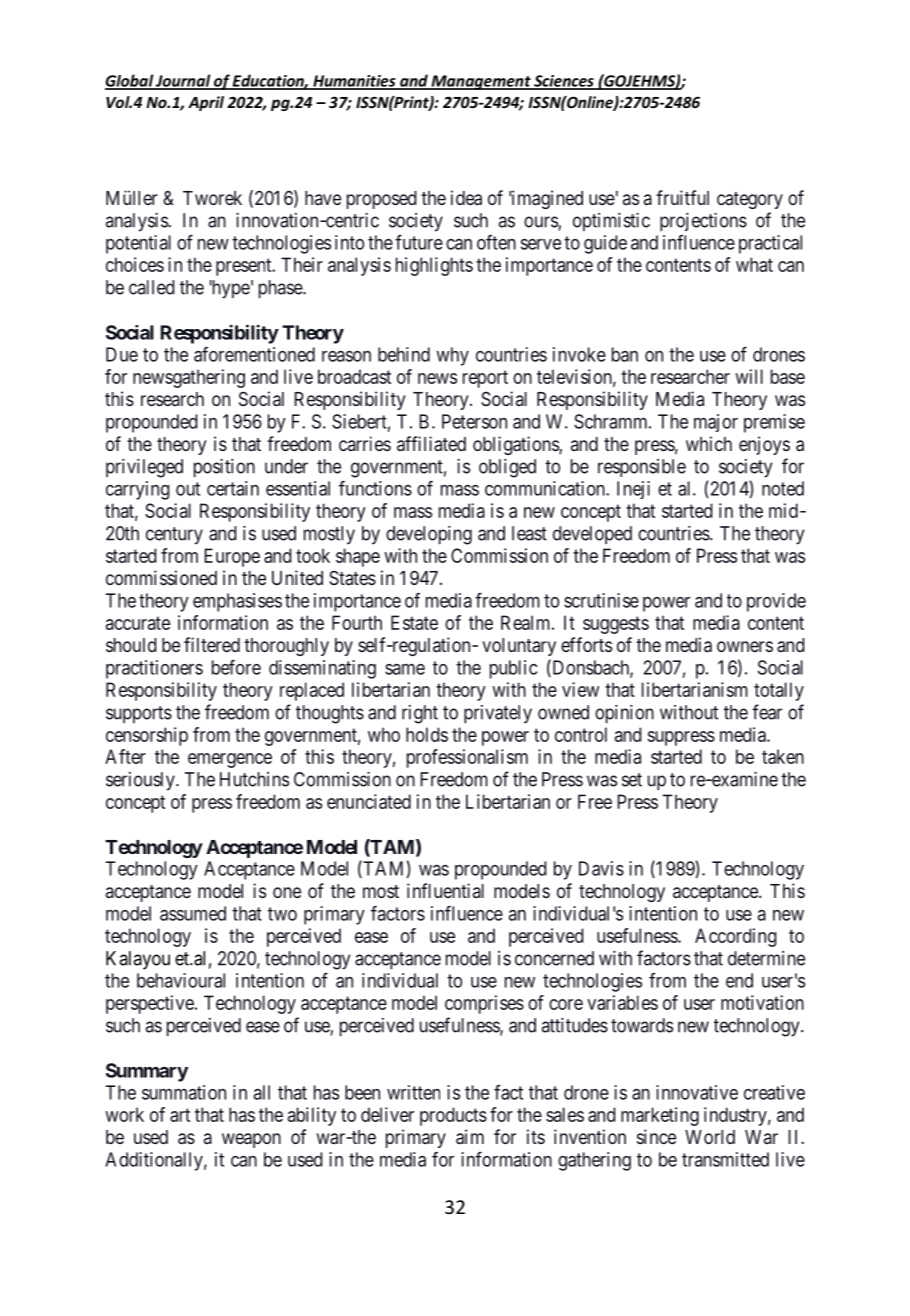  I want to click on summation, so click(184, 1092).
